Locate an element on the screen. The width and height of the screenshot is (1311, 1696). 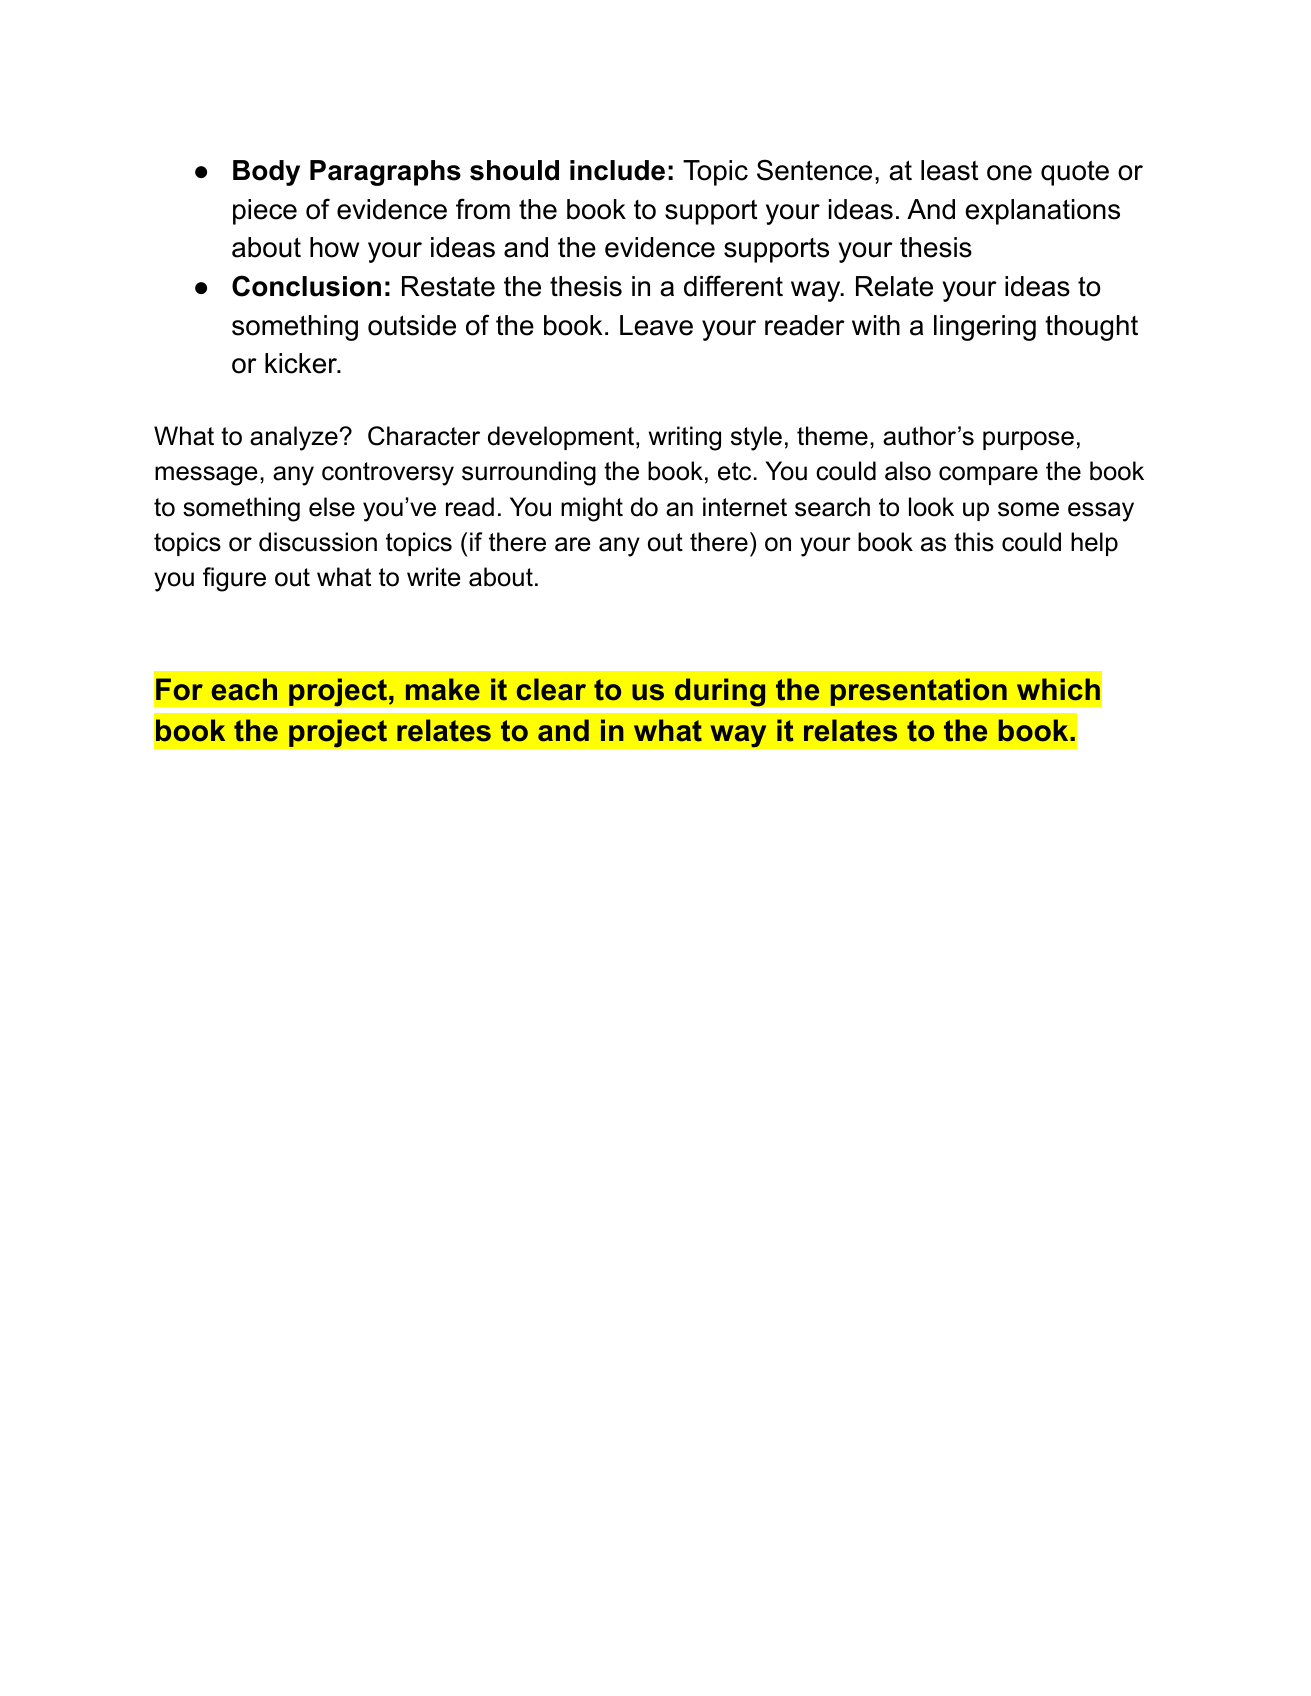
Body is located at coordinates (266, 173).
